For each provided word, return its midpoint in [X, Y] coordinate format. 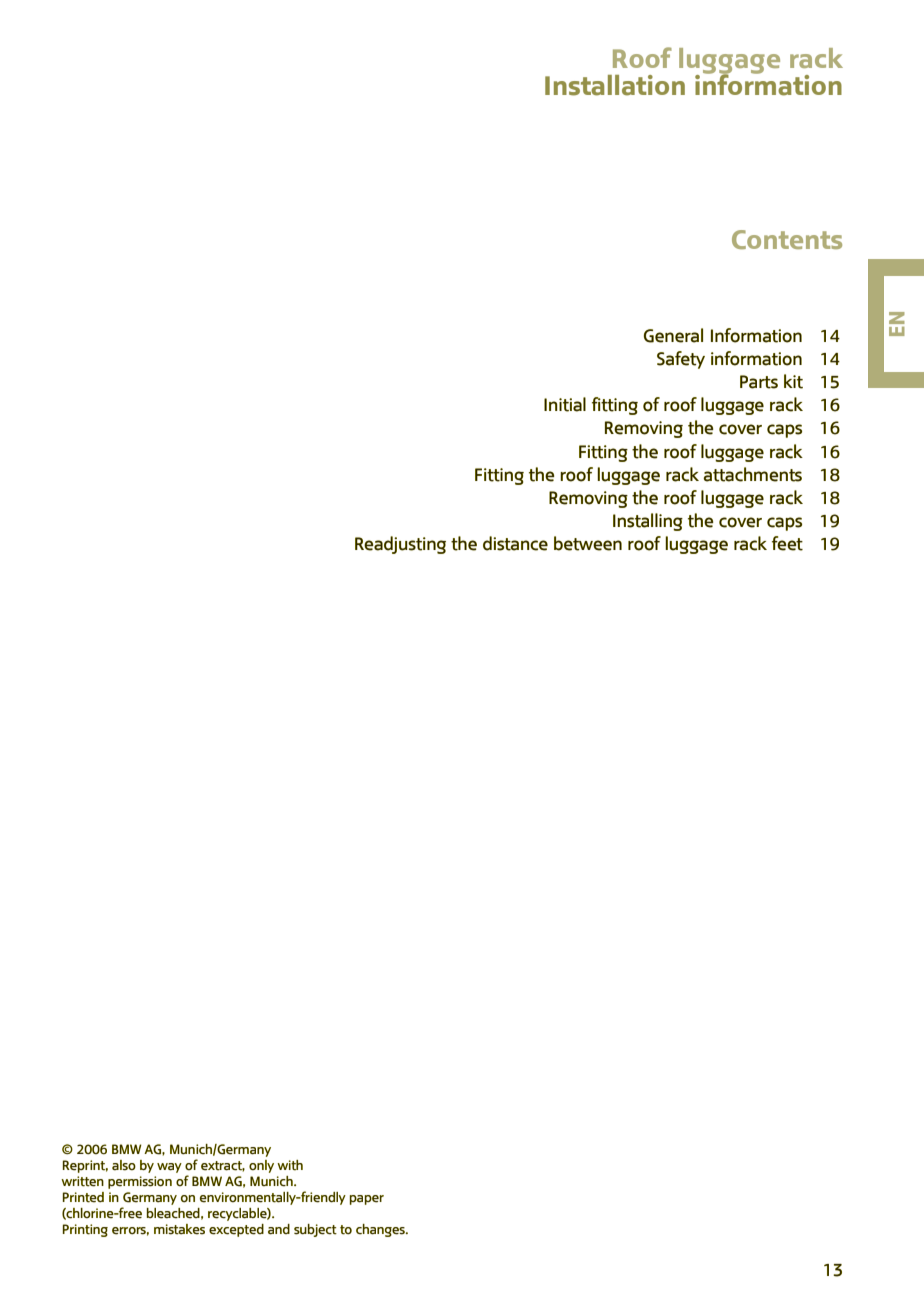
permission [140, 1182]
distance [515, 543]
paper [367, 1200]
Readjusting [400, 545]
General [673, 335]
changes [381, 1230]
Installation [615, 85]
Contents [787, 239]
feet [787, 543]
